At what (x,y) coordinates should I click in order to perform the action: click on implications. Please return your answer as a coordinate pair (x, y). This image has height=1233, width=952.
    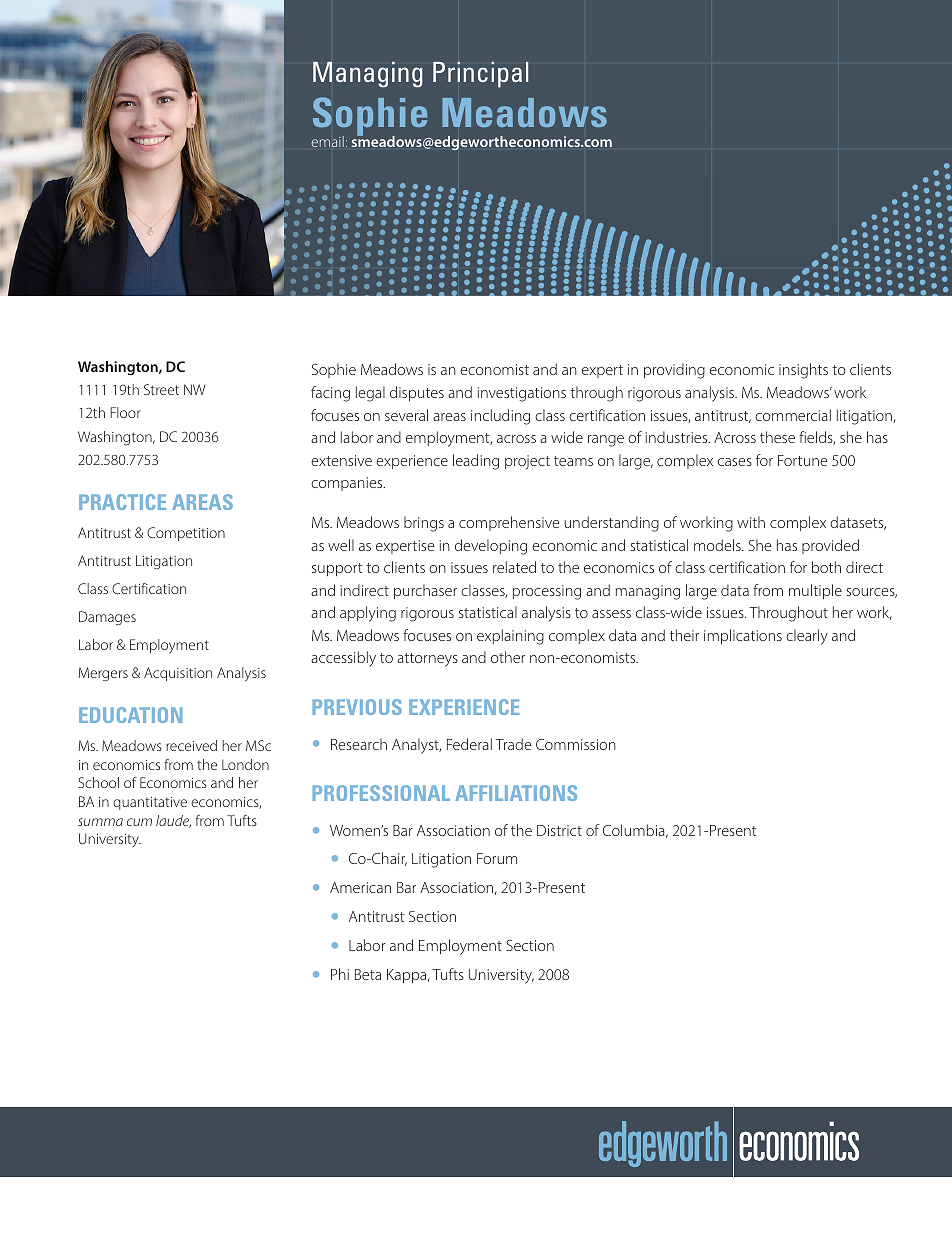
    Looking at the image, I should click on (743, 636).
